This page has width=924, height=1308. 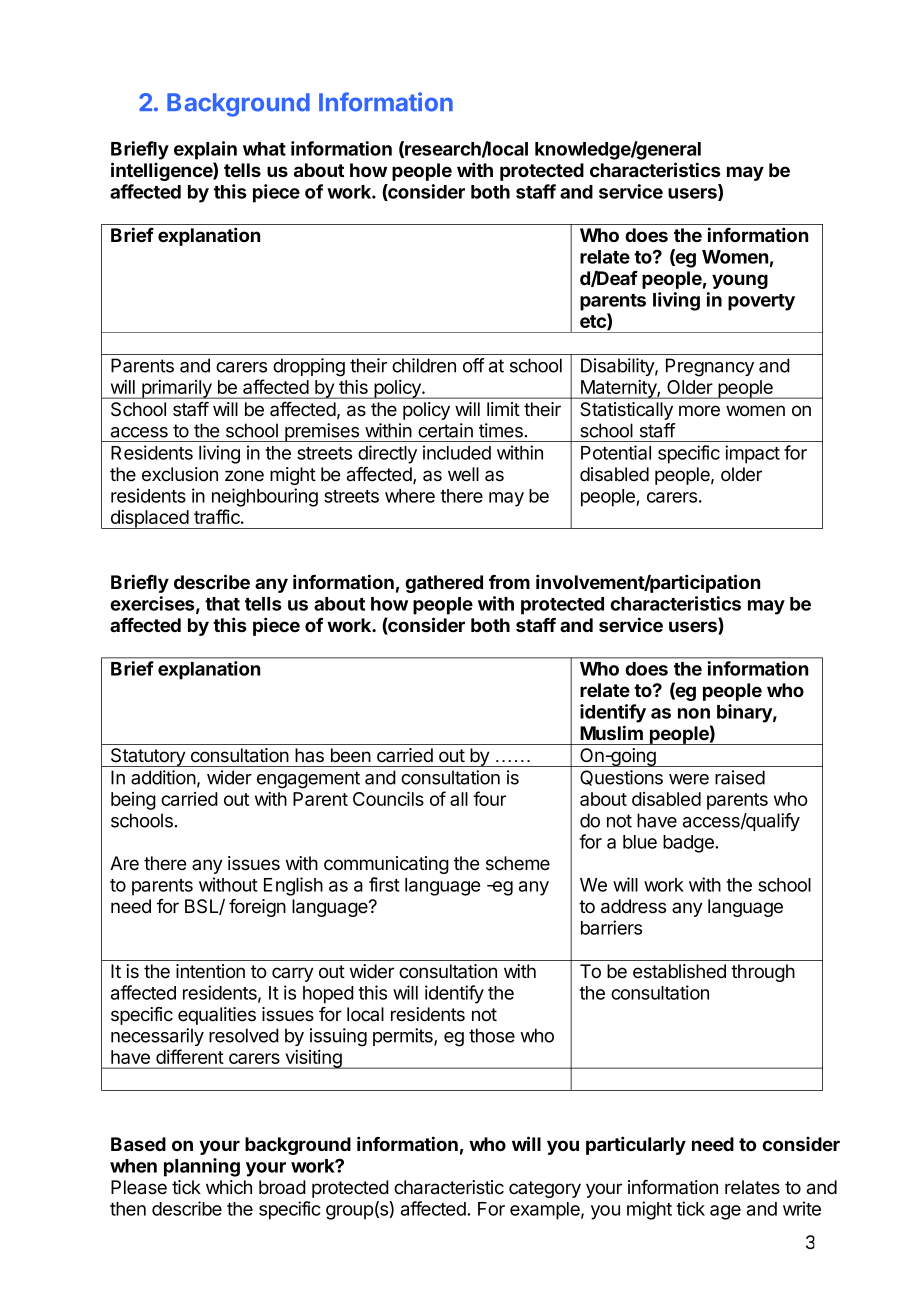 I want to click on non, so click(x=694, y=713).
